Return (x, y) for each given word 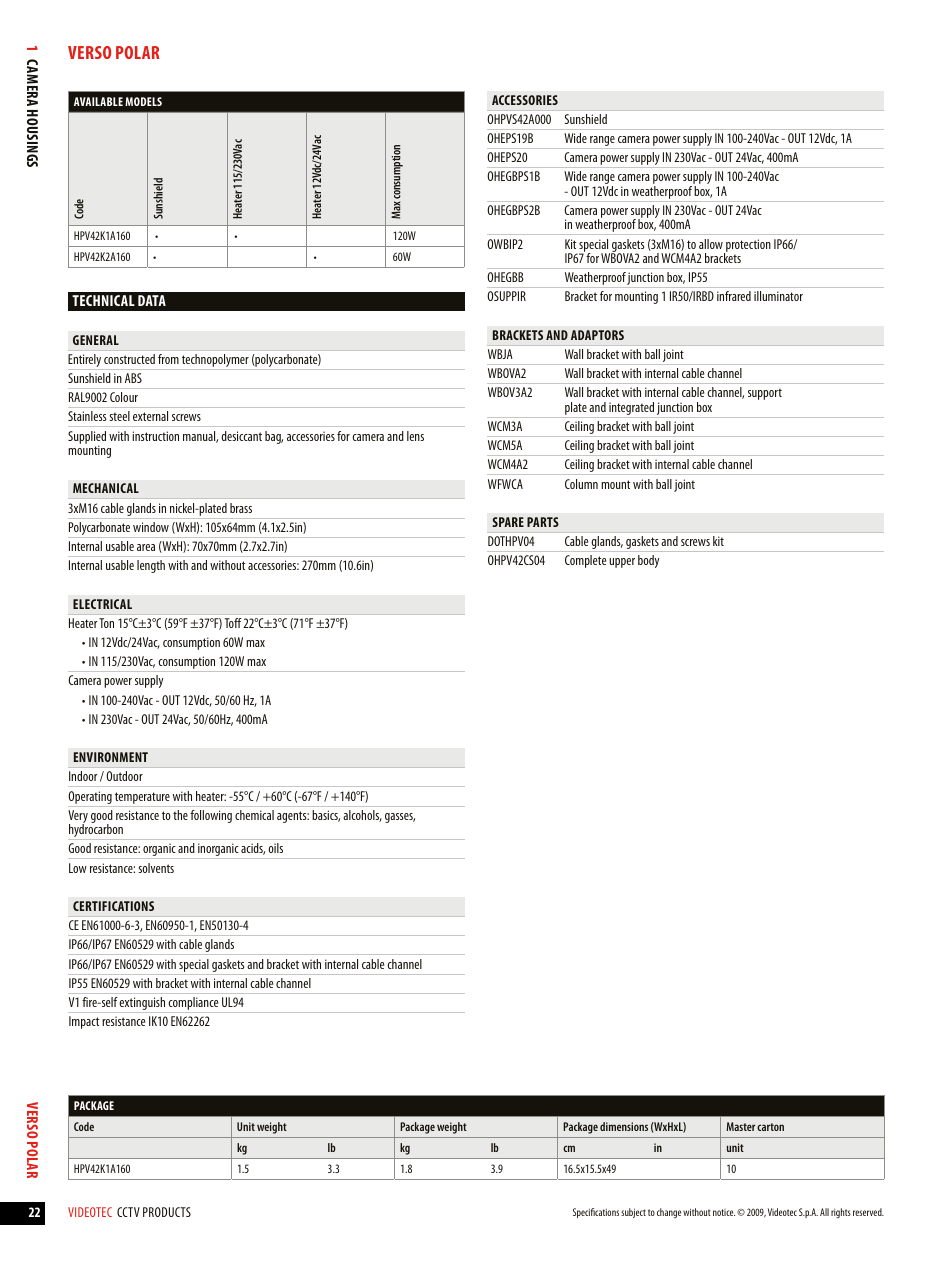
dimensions (624, 1126)
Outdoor (124, 776)
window (151, 527)
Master (740, 1126)
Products (167, 1212)
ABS (133, 378)
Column (581, 484)
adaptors (597, 335)
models (143, 101)
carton (770, 1127)
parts (543, 522)
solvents (156, 868)
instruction (155, 436)
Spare (508, 522)
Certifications (113, 906)
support (765, 394)
